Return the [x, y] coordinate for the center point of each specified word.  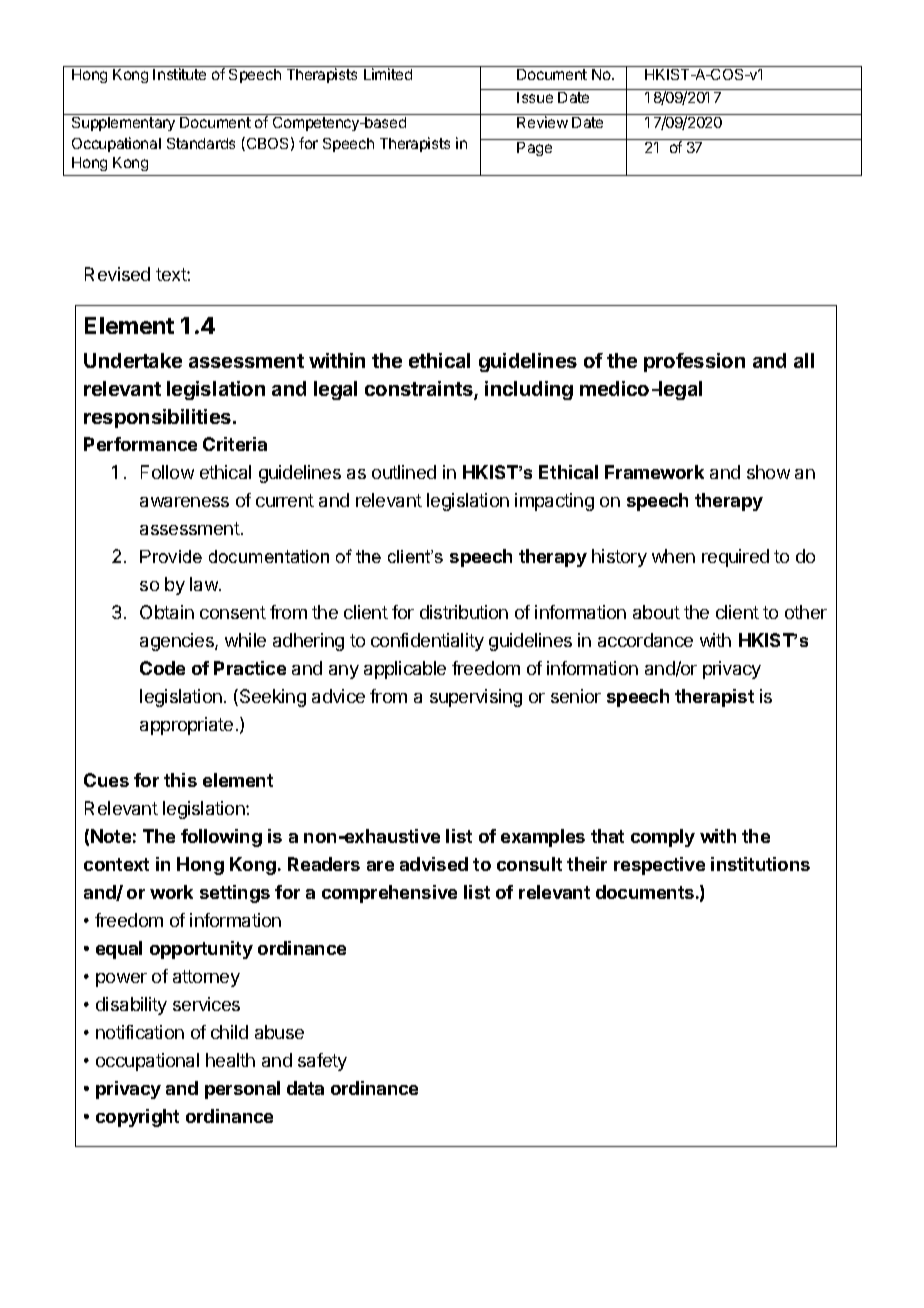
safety [322, 1062]
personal [242, 1090]
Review [542, 122]
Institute [179, 74]
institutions [760, 864]
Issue [535, 97]
